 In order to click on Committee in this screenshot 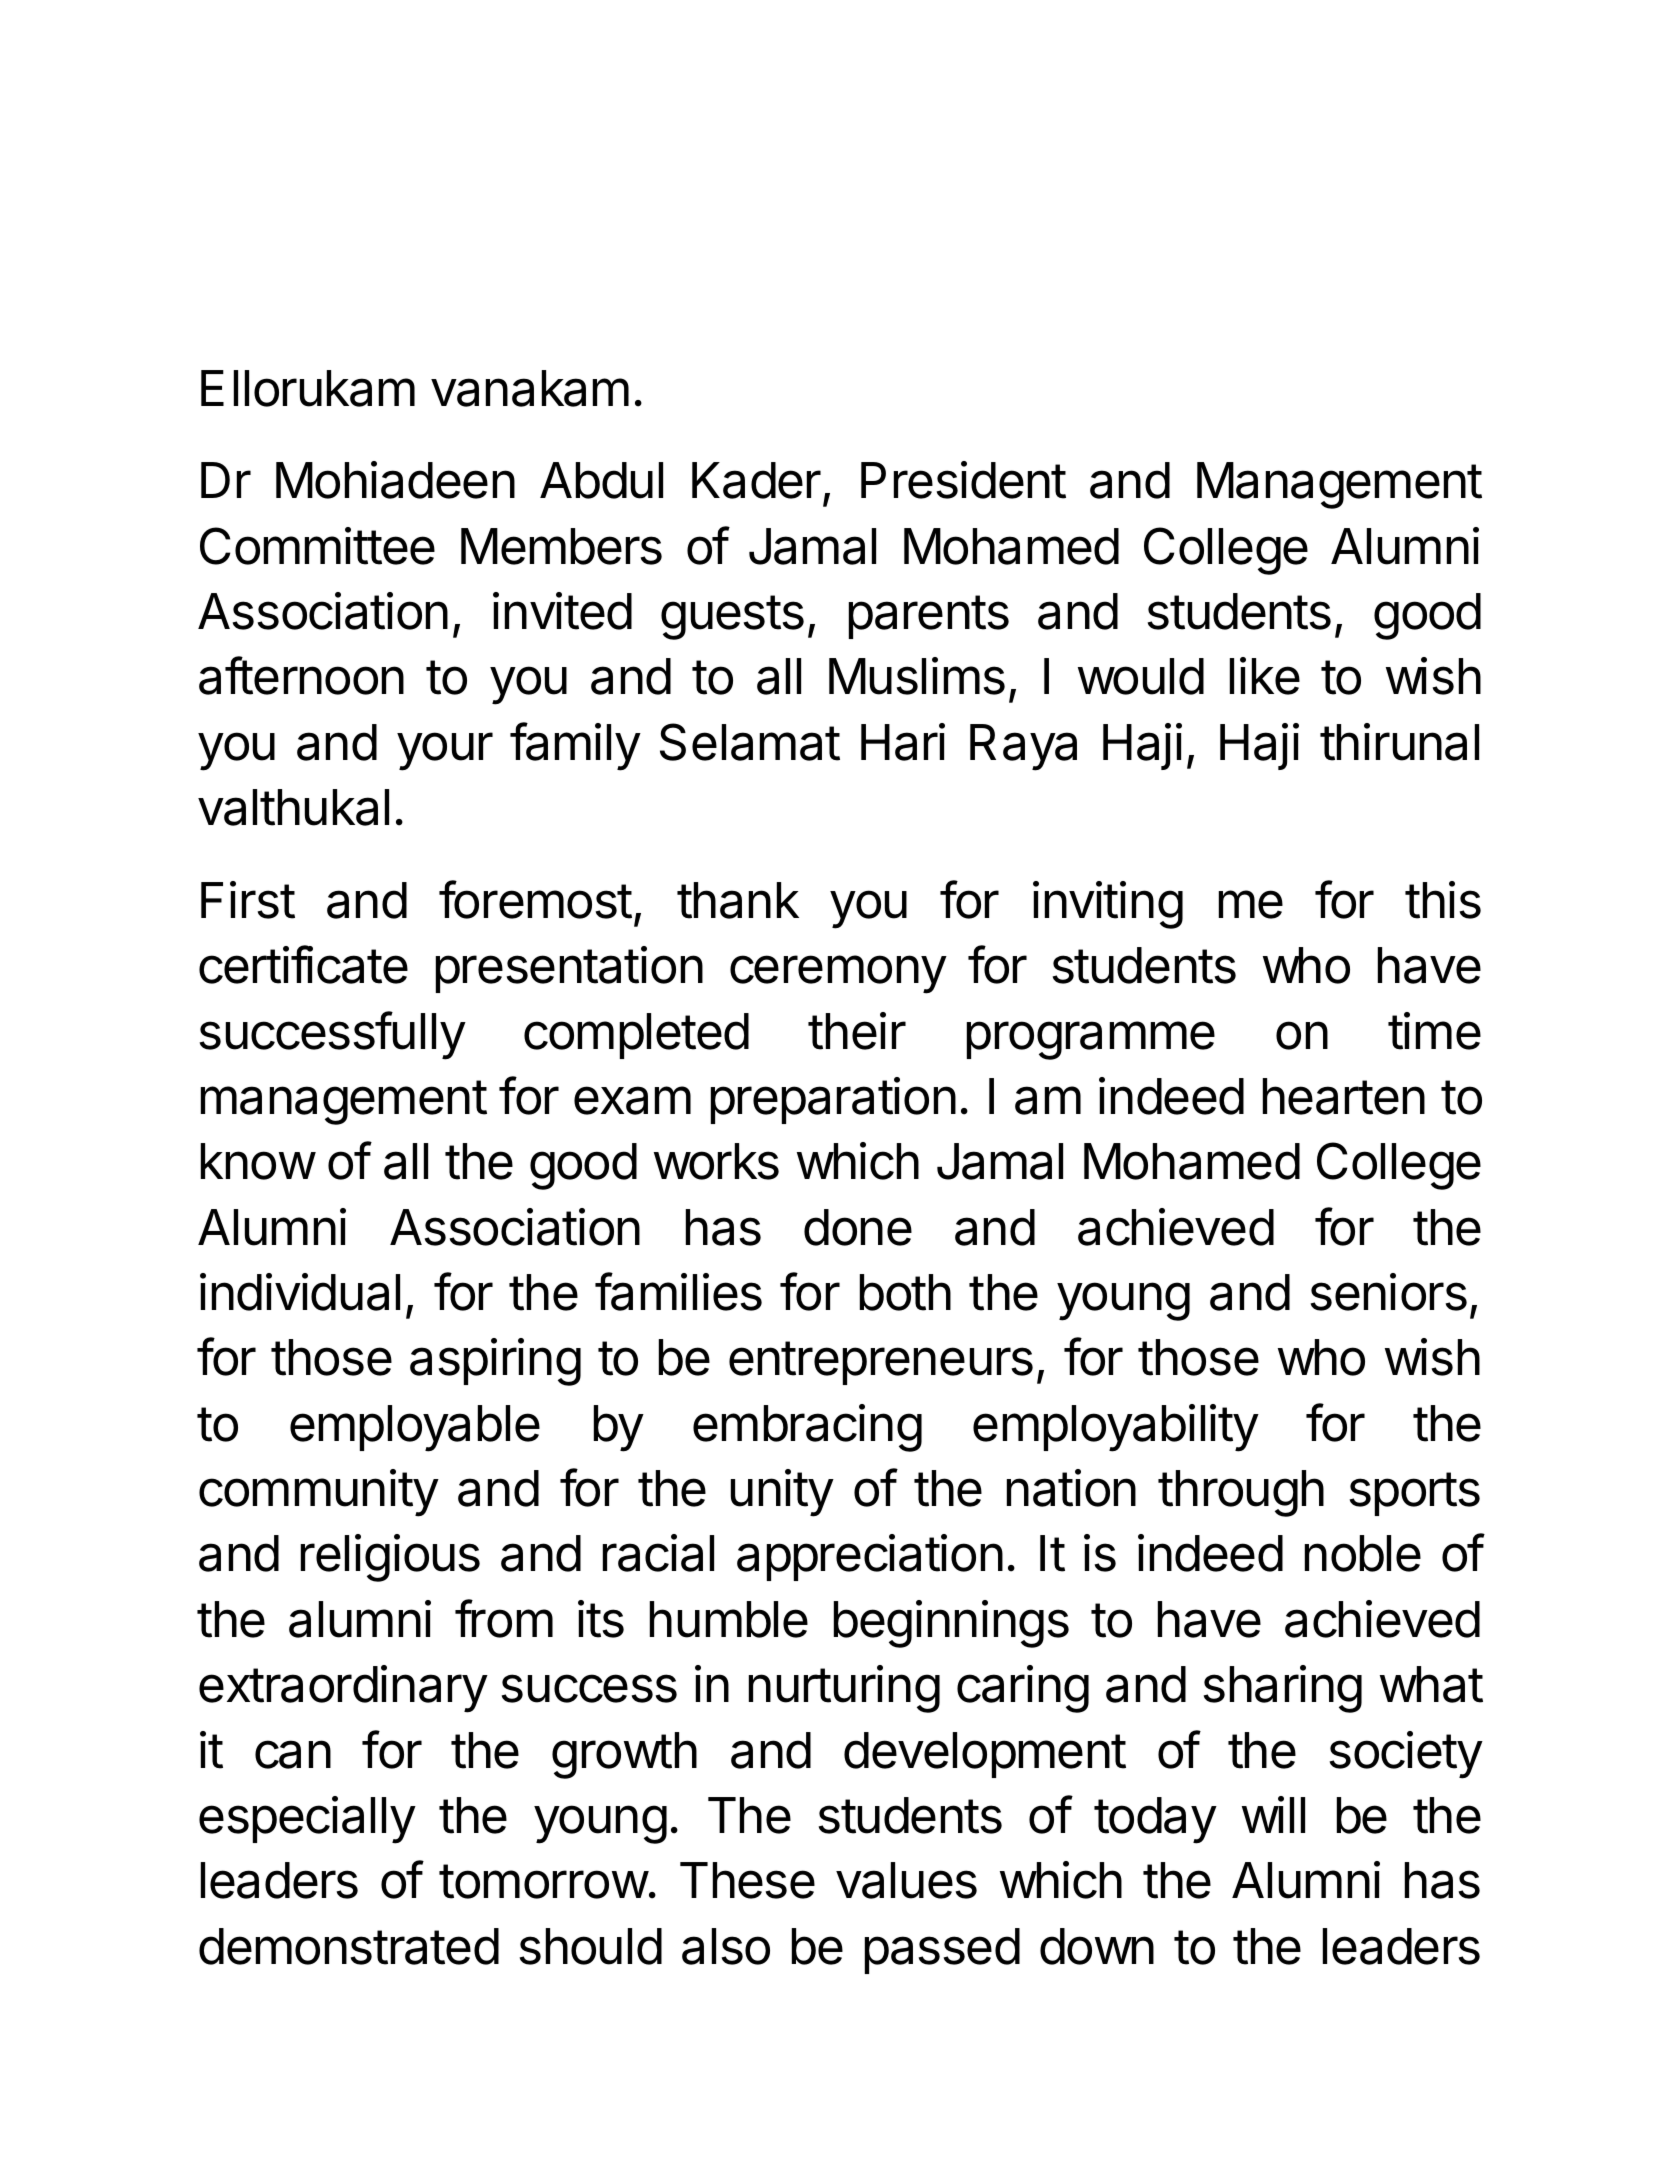, I will do `click(317, 546)`.
